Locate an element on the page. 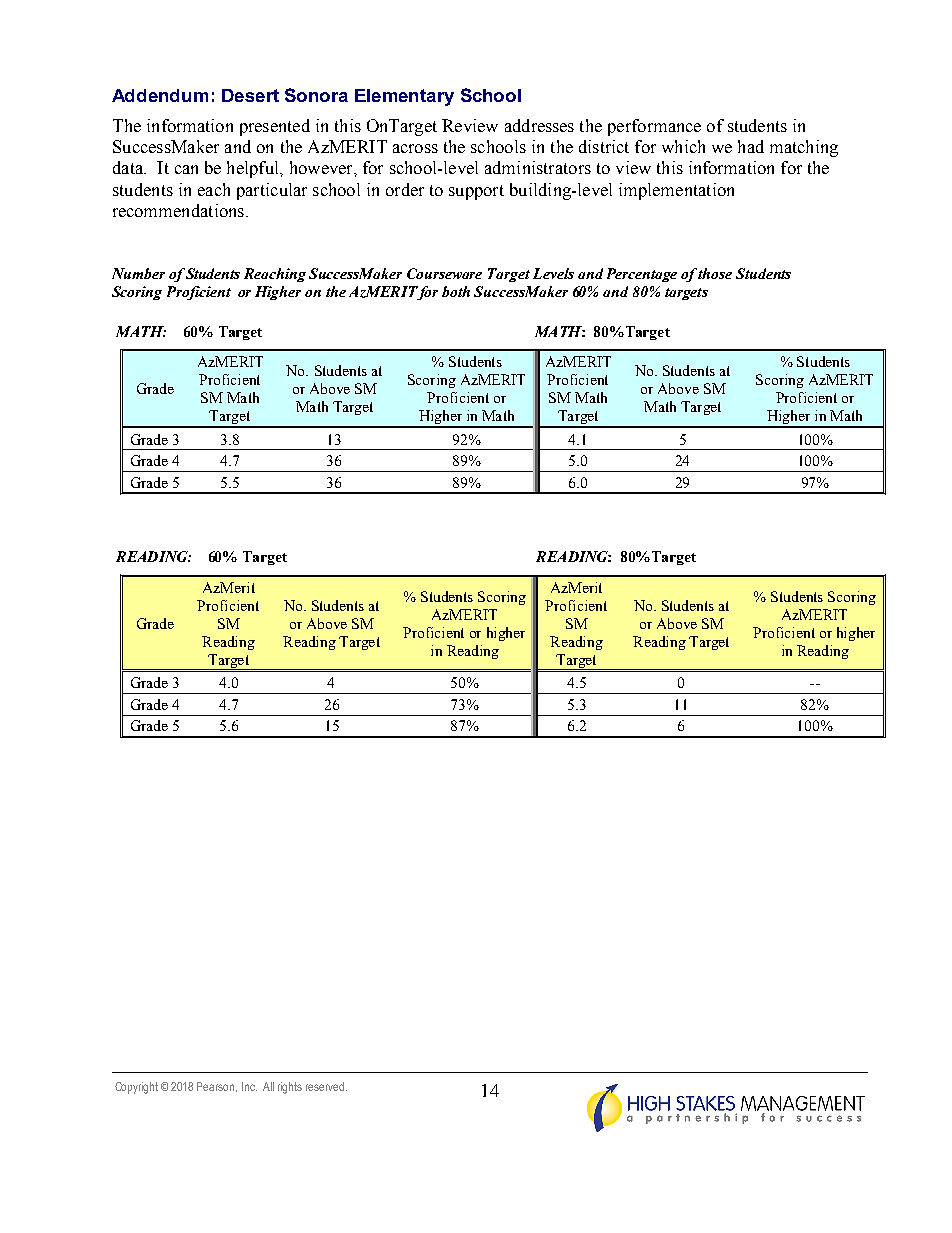 Image resolution: width=952 pixels, height=1233 pixels. Pearson is located at coordinates (217, 1087).
